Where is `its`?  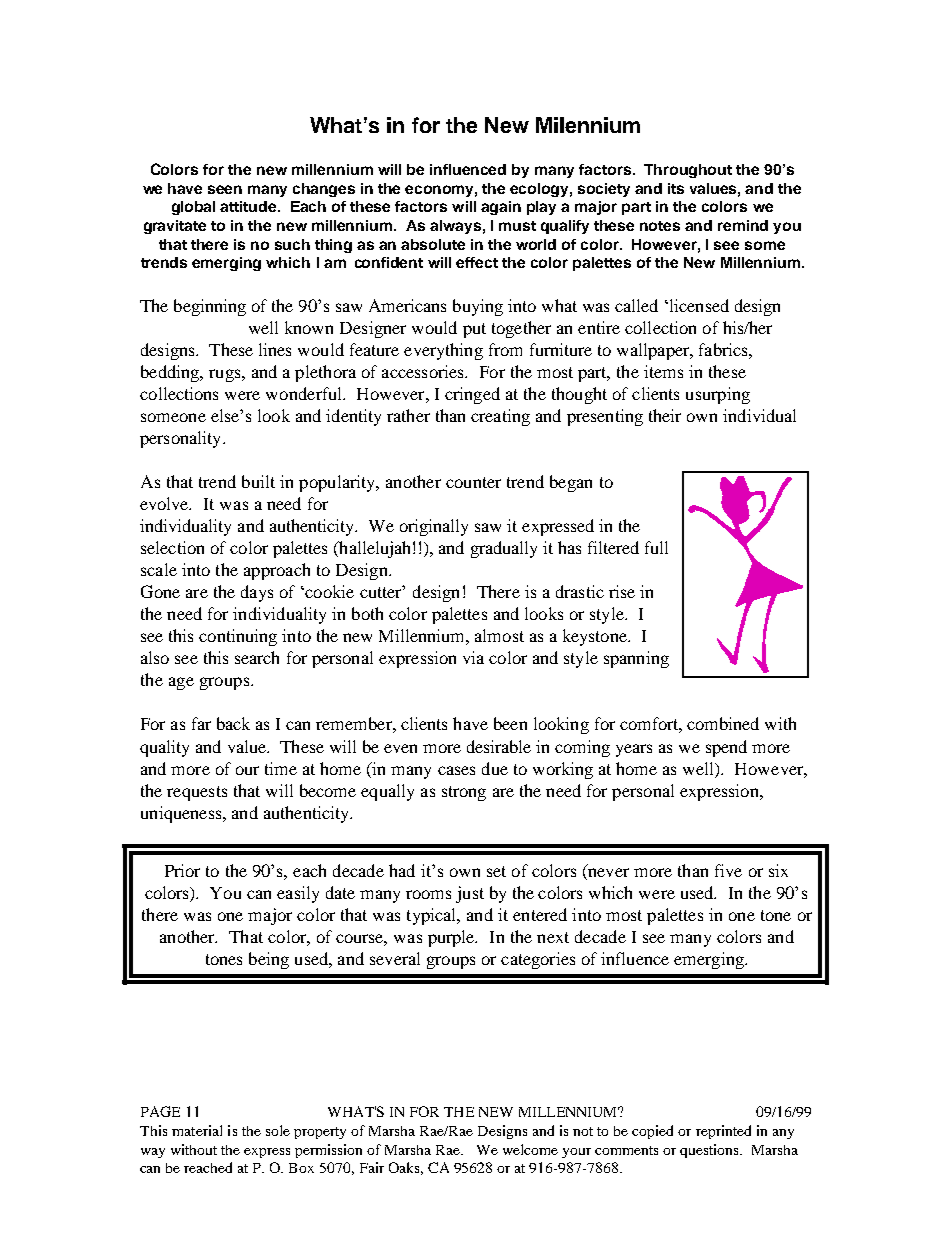
its is located at coordinates (676, 188).
